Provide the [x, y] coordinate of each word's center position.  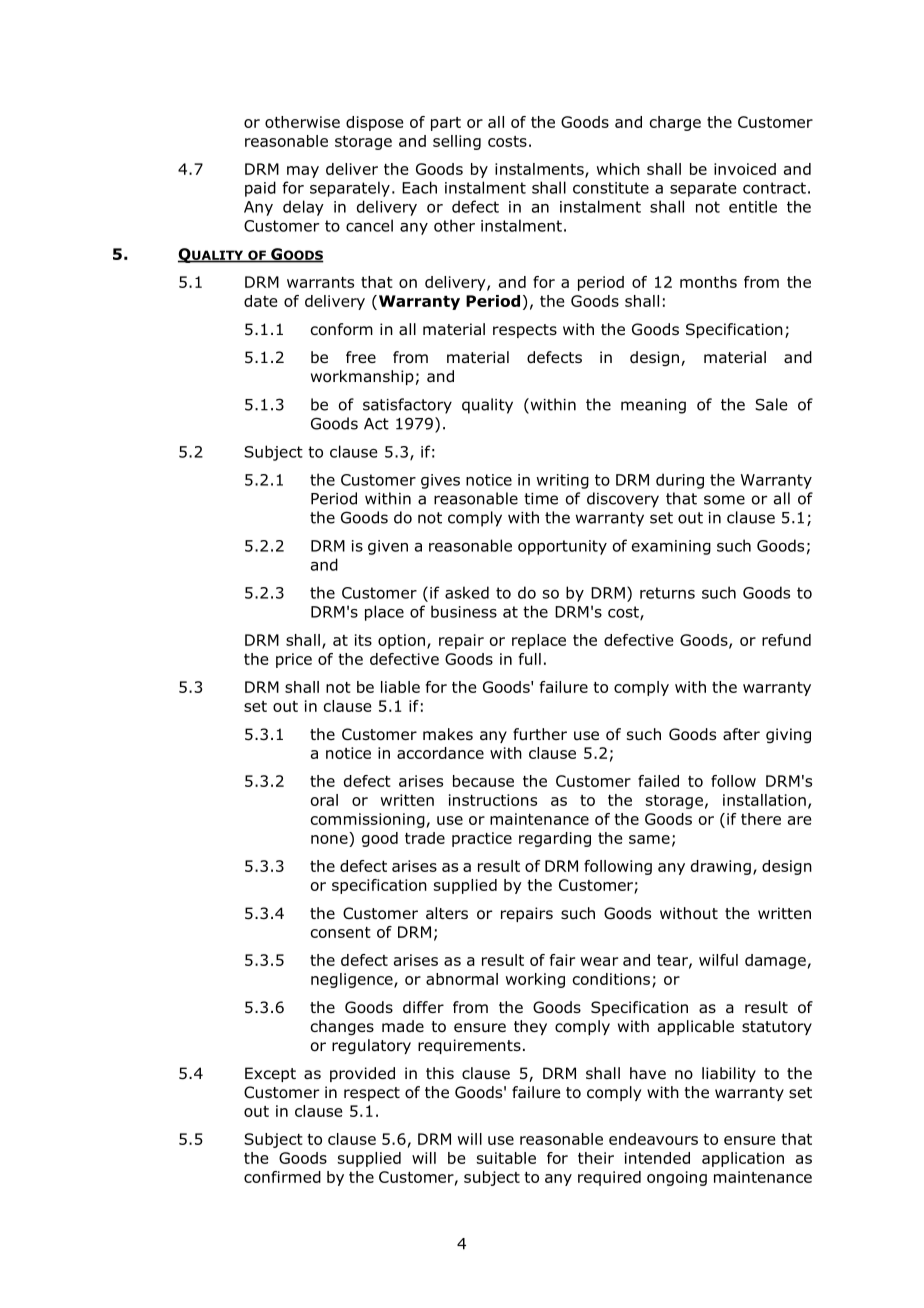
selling [457, 142]
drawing [721, 867]
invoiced [745, 169]
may [303, 172]
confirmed [282, 1177]
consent [341, 932]
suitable [506, 1158]
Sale [771, 404]
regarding [555, 839]
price [294, 660]
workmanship [362, 377]
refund [786, 640]
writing [562, 481]
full [530, 659]
